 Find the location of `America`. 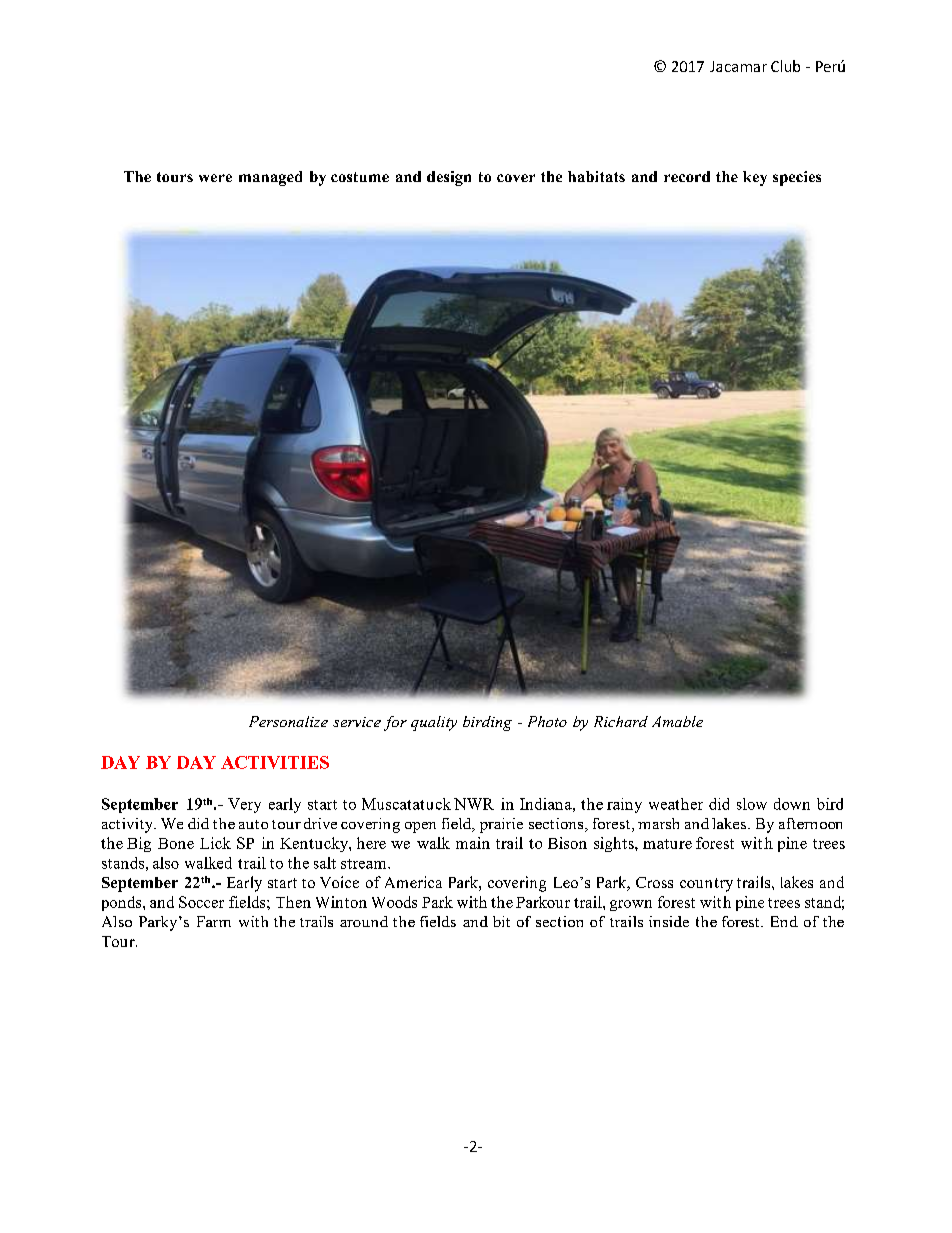

America is located at coordinates (413, 882).
